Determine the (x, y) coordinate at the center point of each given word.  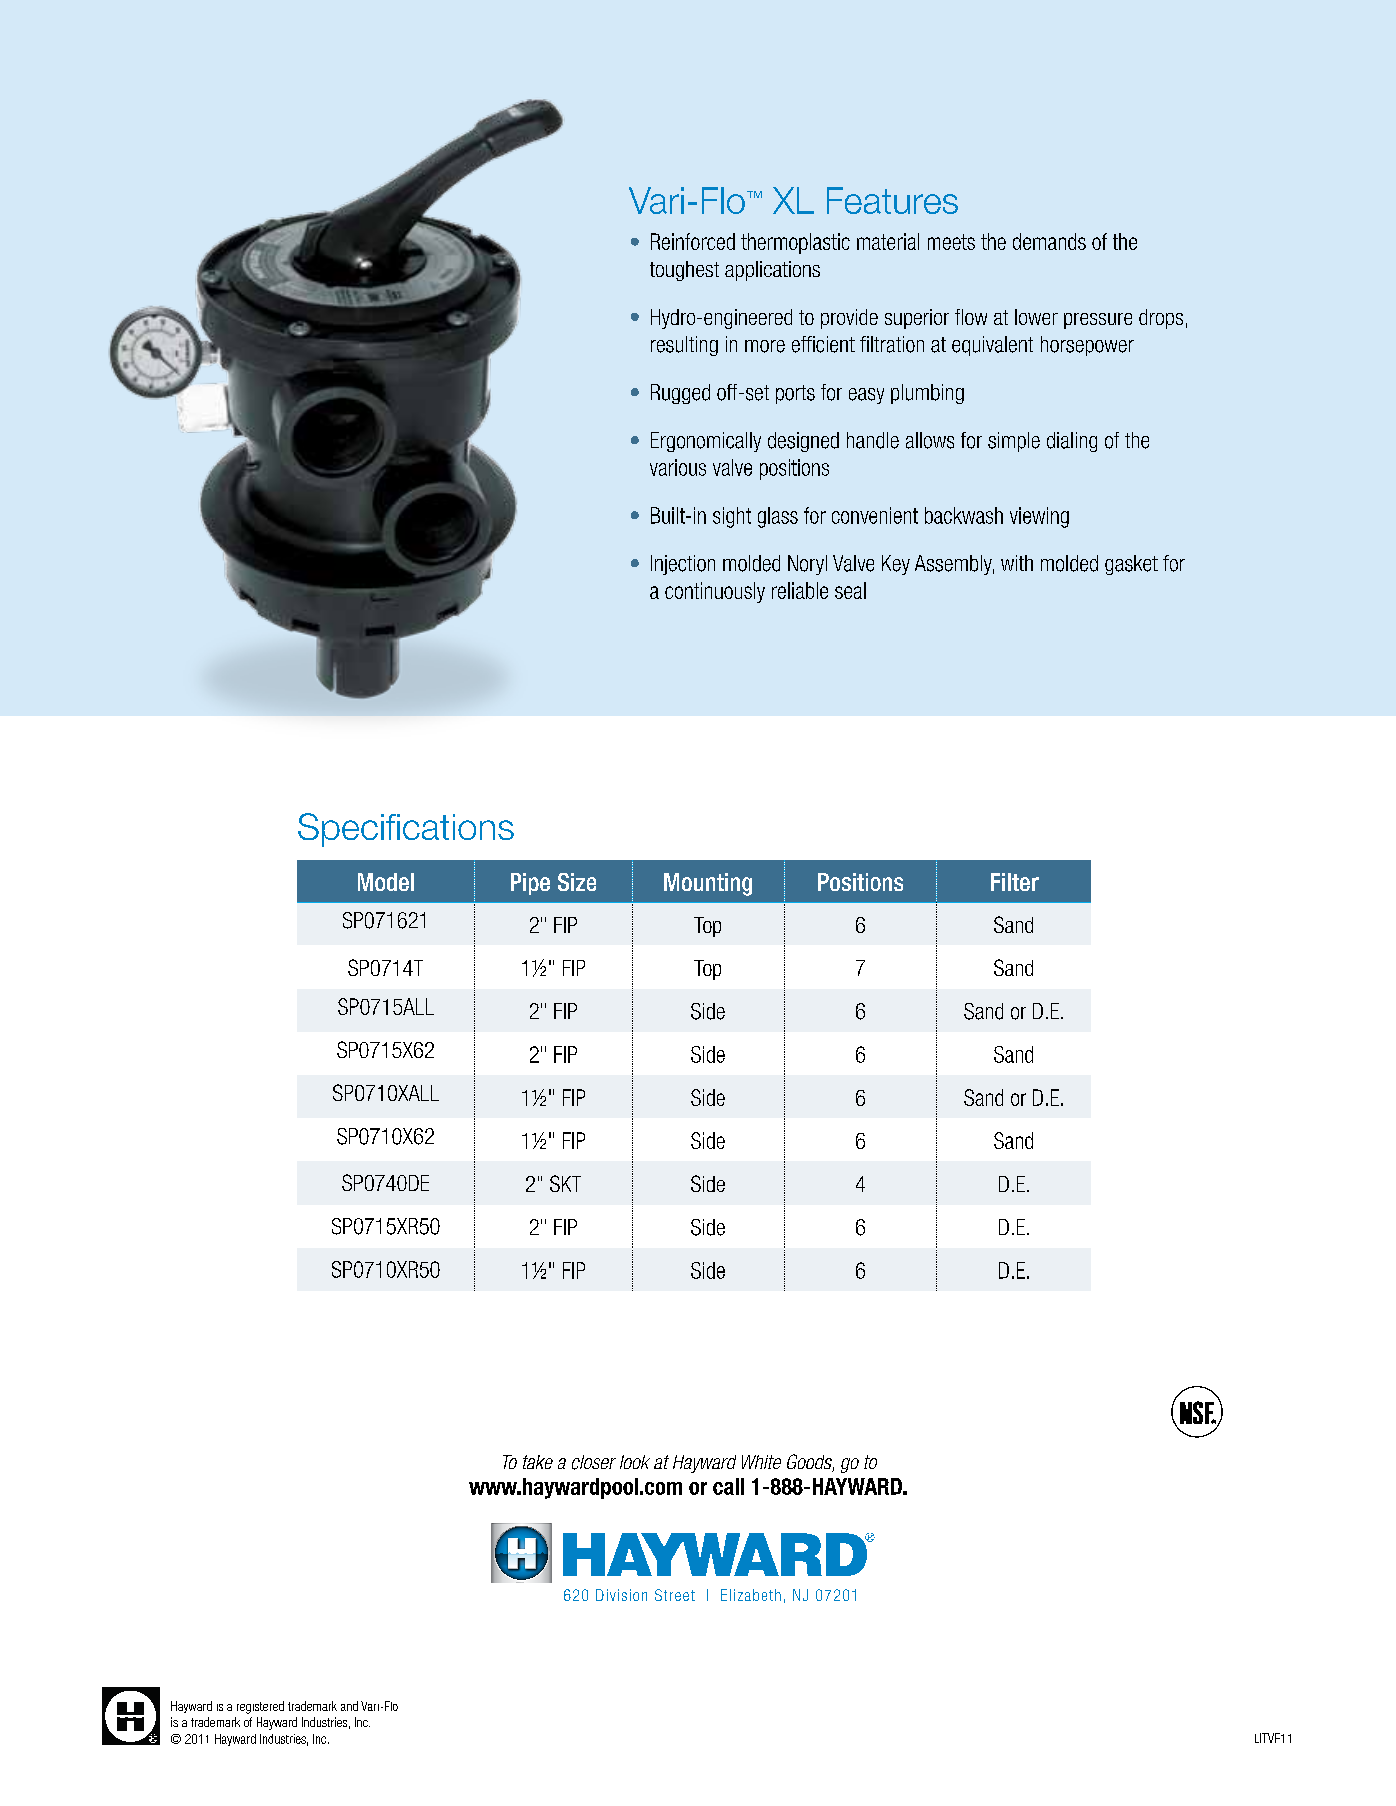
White (761, 1462)
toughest (684, 271)
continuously (715, 592)
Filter (1015, 882)
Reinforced (693, 241)
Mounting (708, 884)
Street (675, 1595)
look (635, 1462)
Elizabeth (751, 1595)
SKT (565, 1183)
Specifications (406, 830)
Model (386, 882)
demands (1049, 241)
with (1017, 563)
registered (260, 1707)
